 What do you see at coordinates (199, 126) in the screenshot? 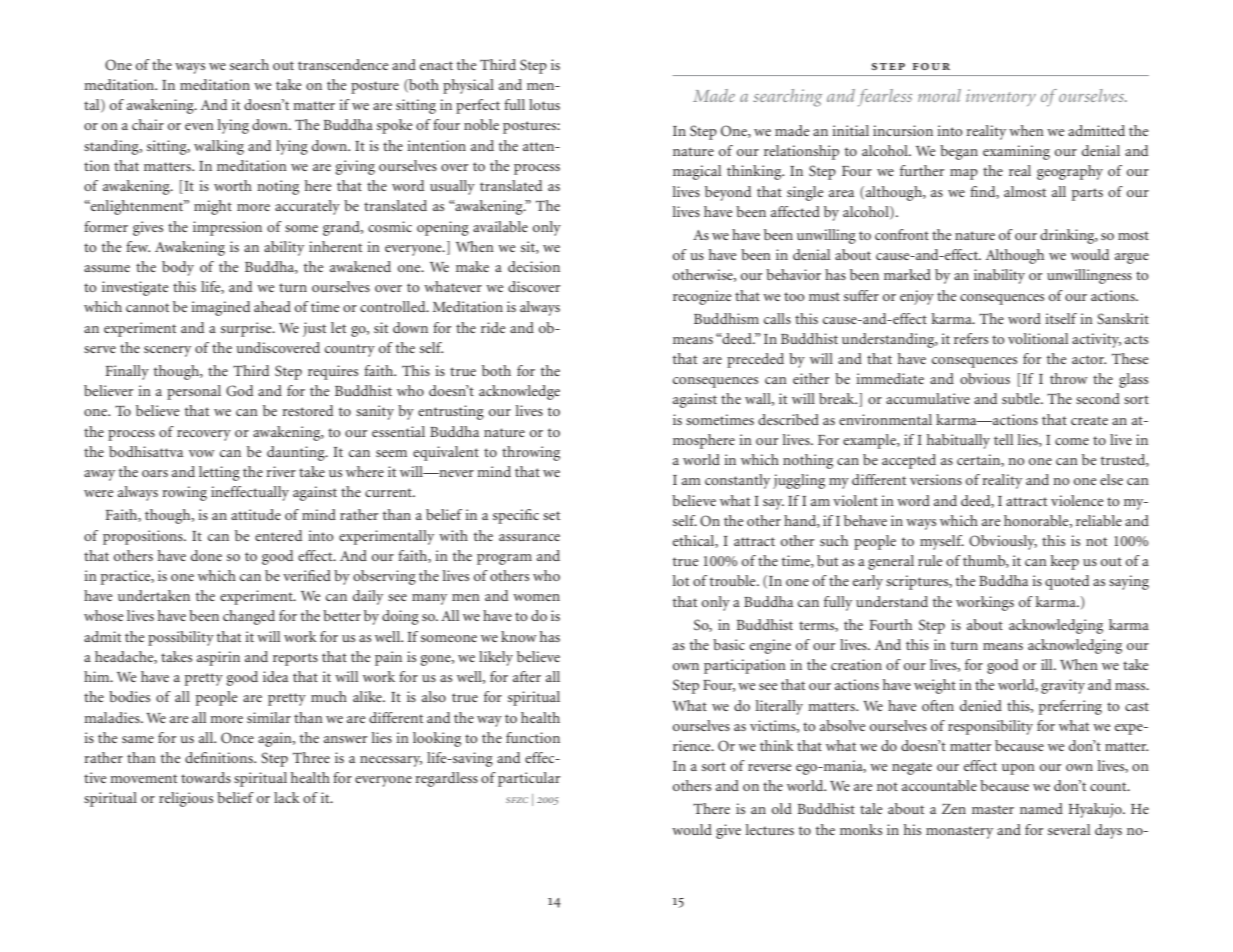
I see `even` at bounding box center [199, 126].
